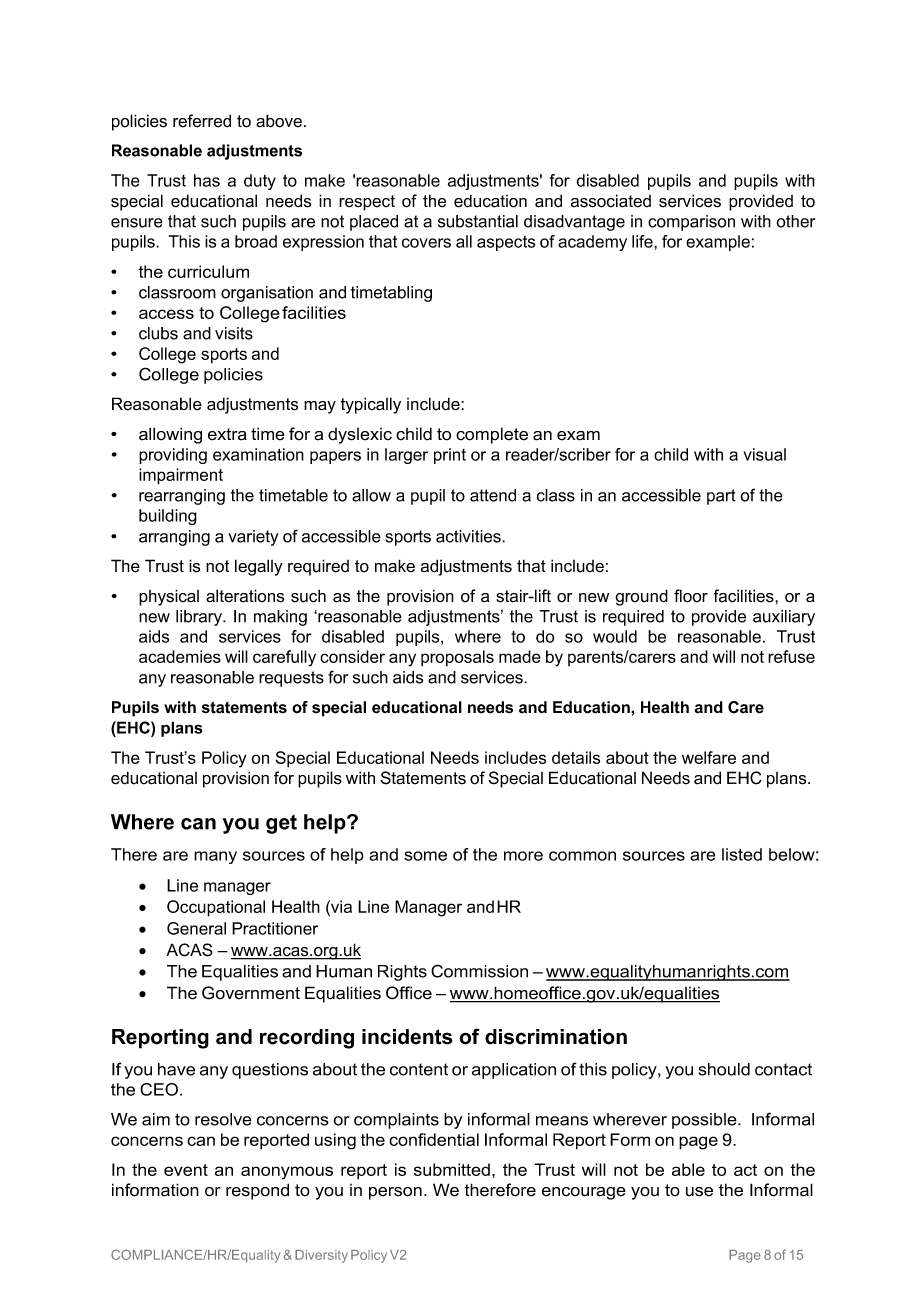 Image resolution: width=924 pixels, height=1308 pixels. Describe the element at coordinates (479, 971) in the document. I see `Commission` at that location.
